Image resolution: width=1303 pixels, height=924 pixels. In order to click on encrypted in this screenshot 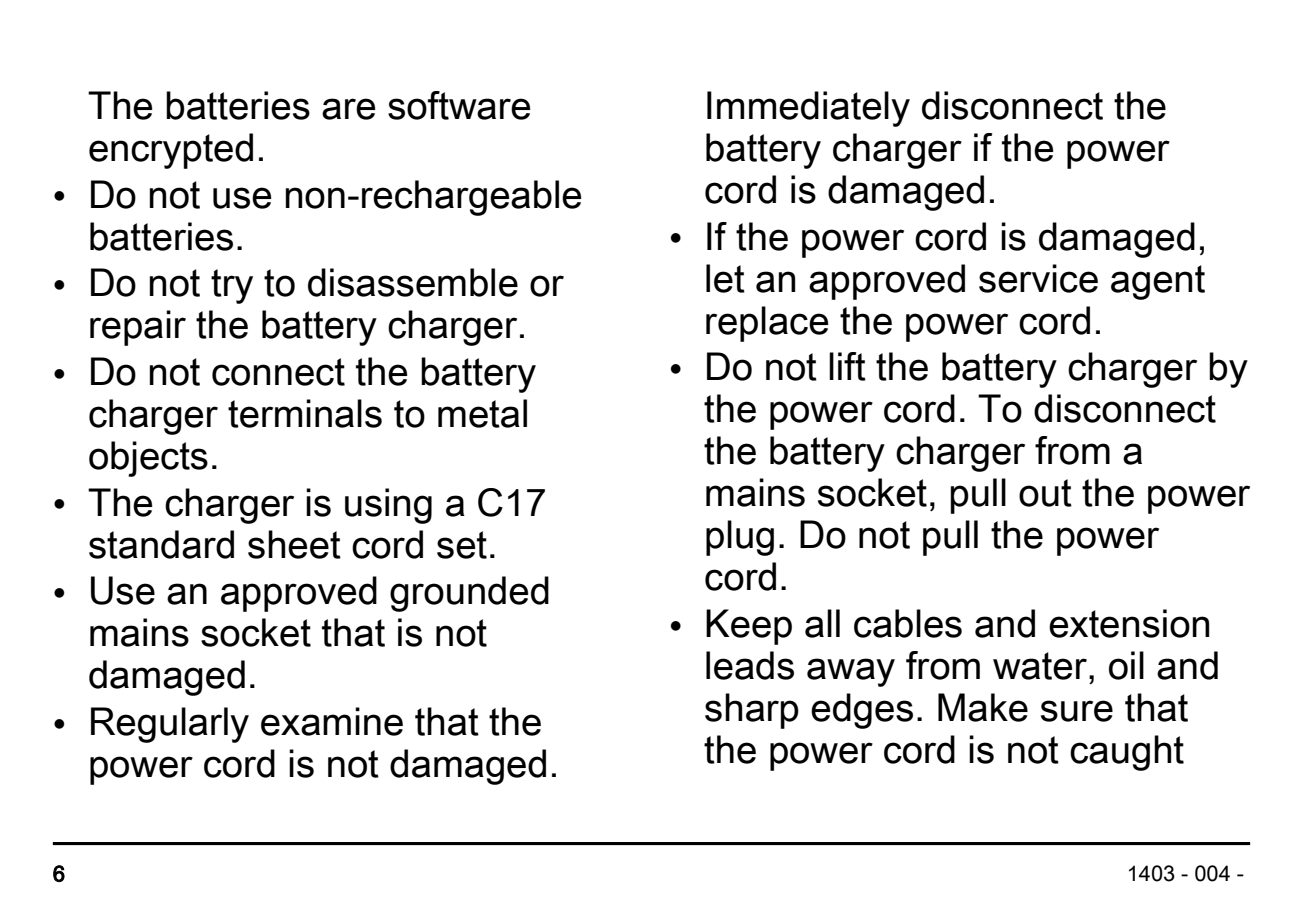, I will do `click(171, 151)`.
